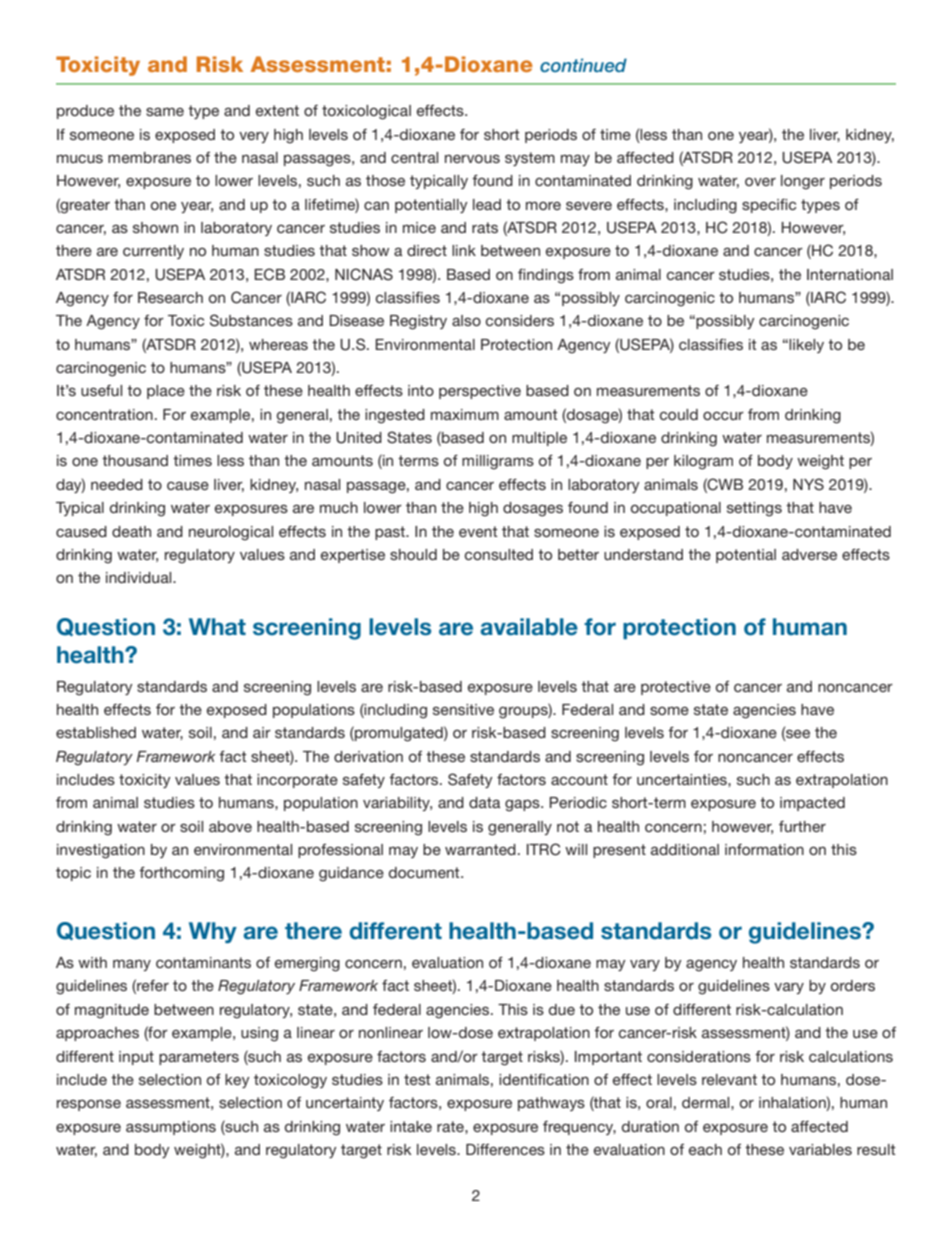 The image size is (952, 1233). What do you see at coordinates (478, 531) in the image?
I see `event` at bounding box center [478, 531].
